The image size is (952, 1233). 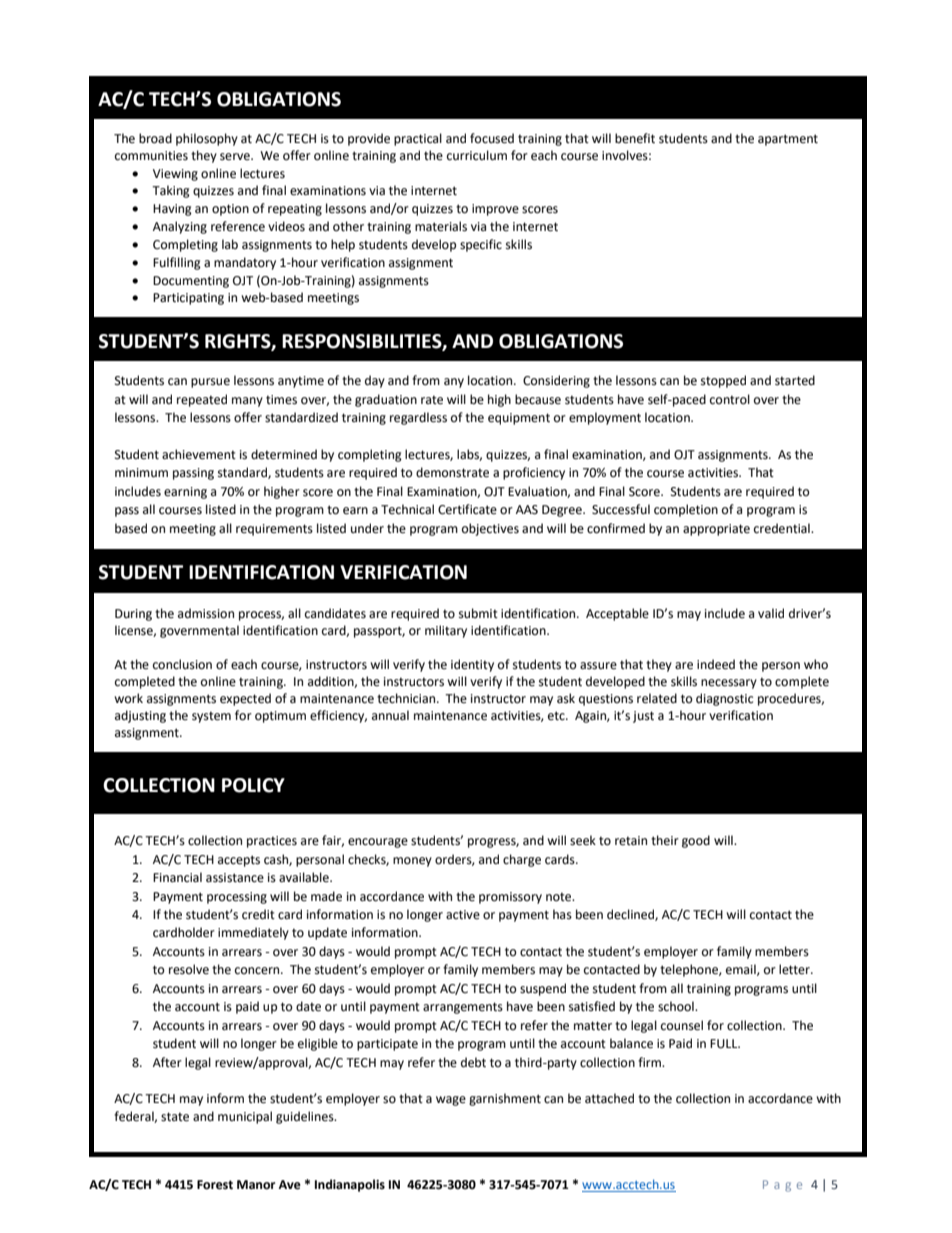 I want to click on apartment, so click(x=788, y=140).
